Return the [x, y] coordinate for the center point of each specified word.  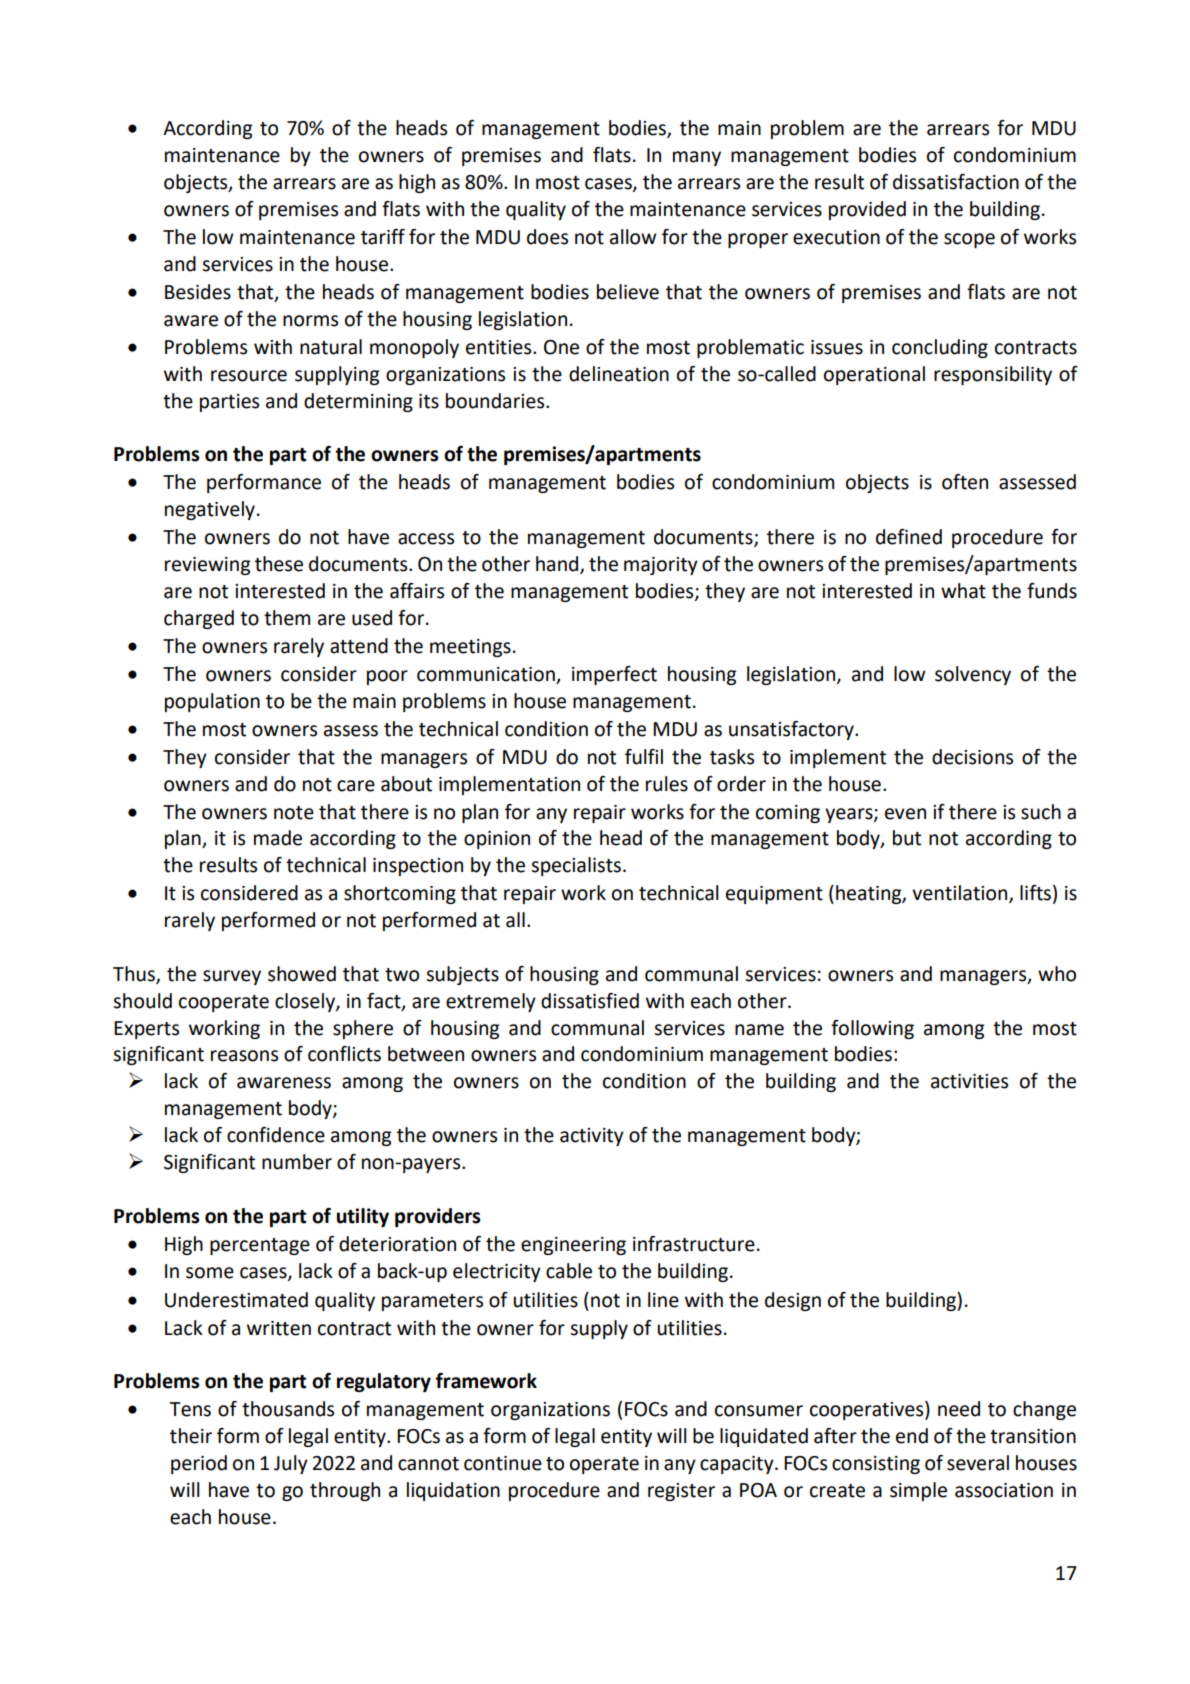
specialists [576, 866]
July [291, 1464]
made [278, 838]
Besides [198, 292]
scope [969, 240]
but [907, 838]
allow [633, 237]
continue [503, 1463]
